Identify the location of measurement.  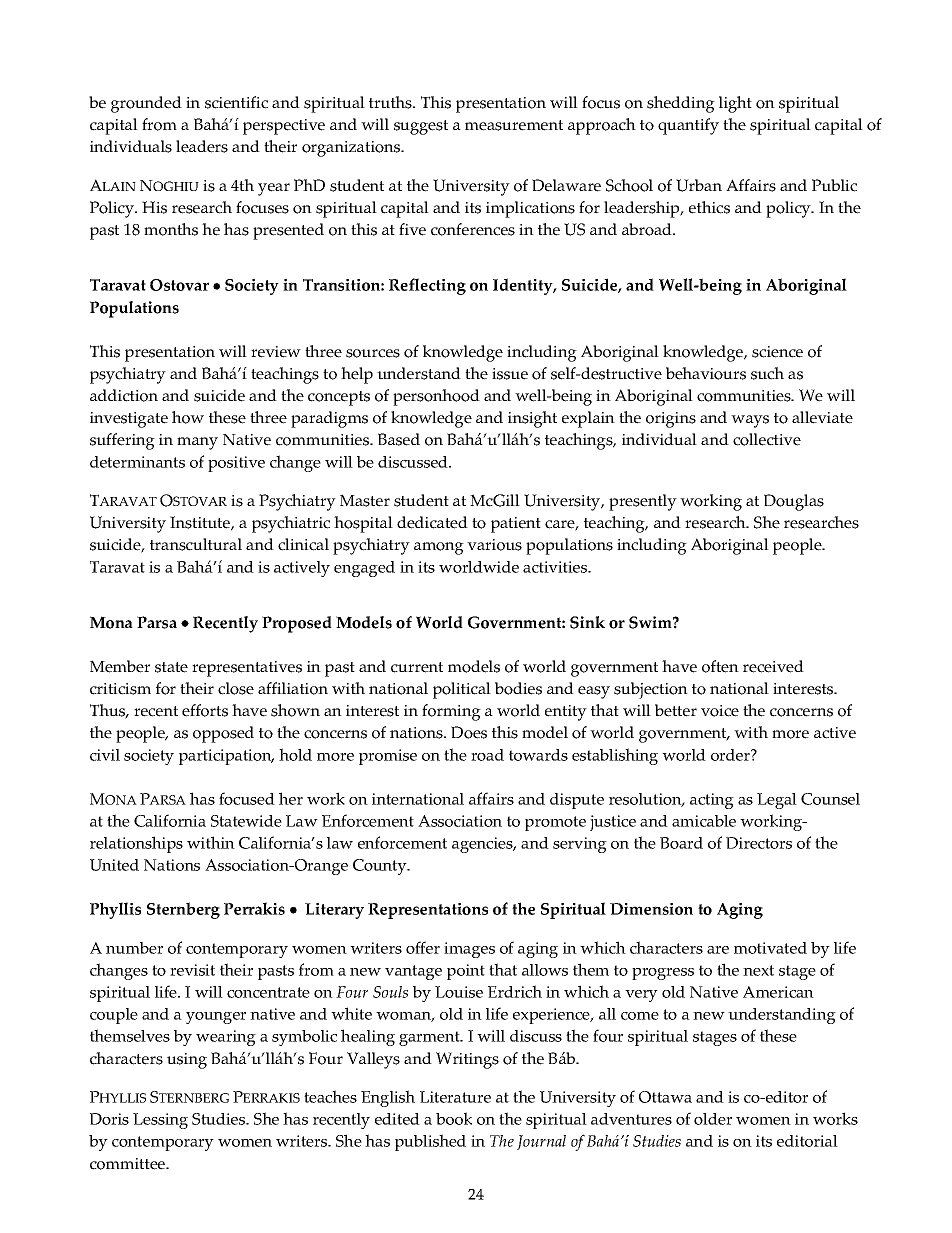
(514, 125).
